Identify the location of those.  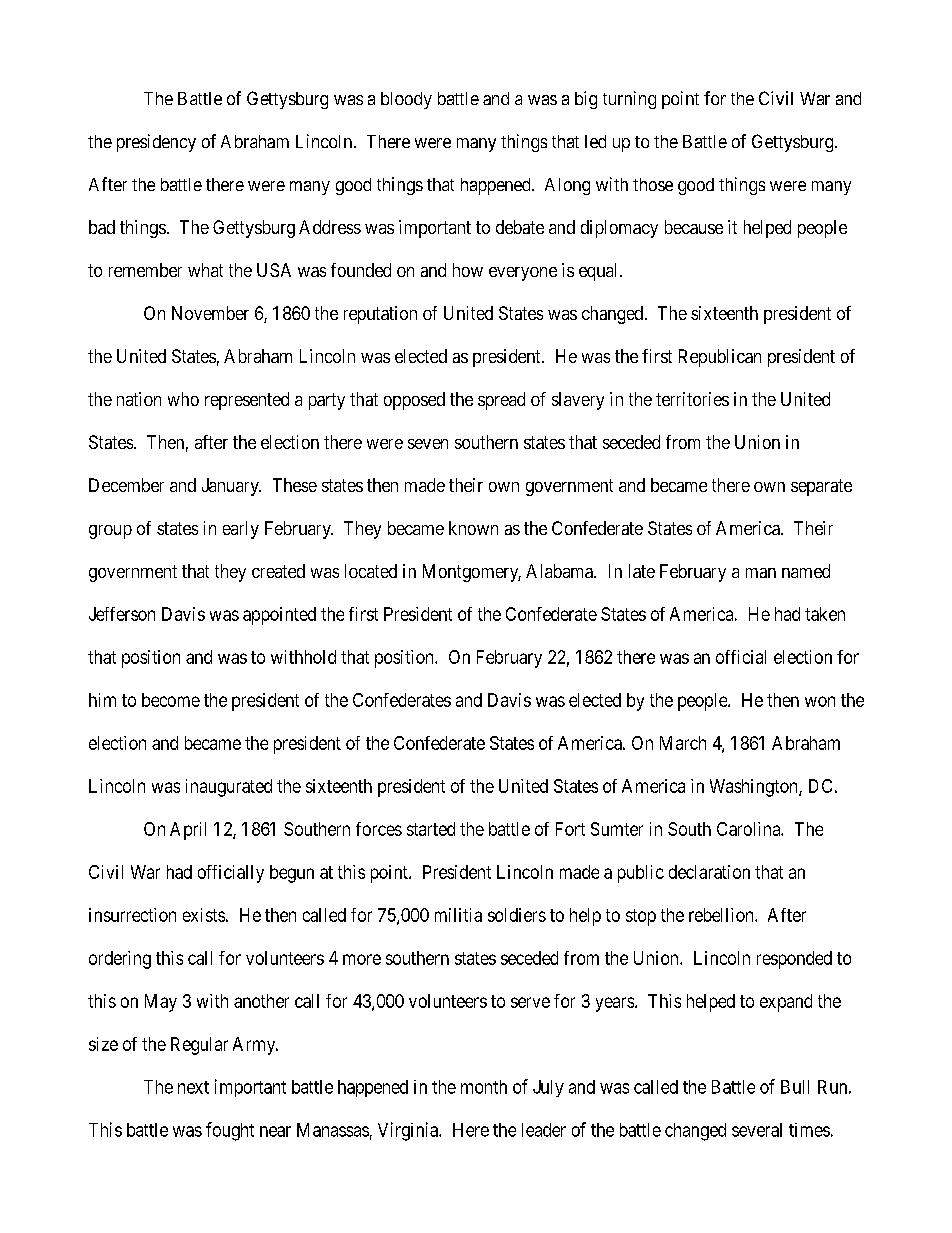
(653, 184).
